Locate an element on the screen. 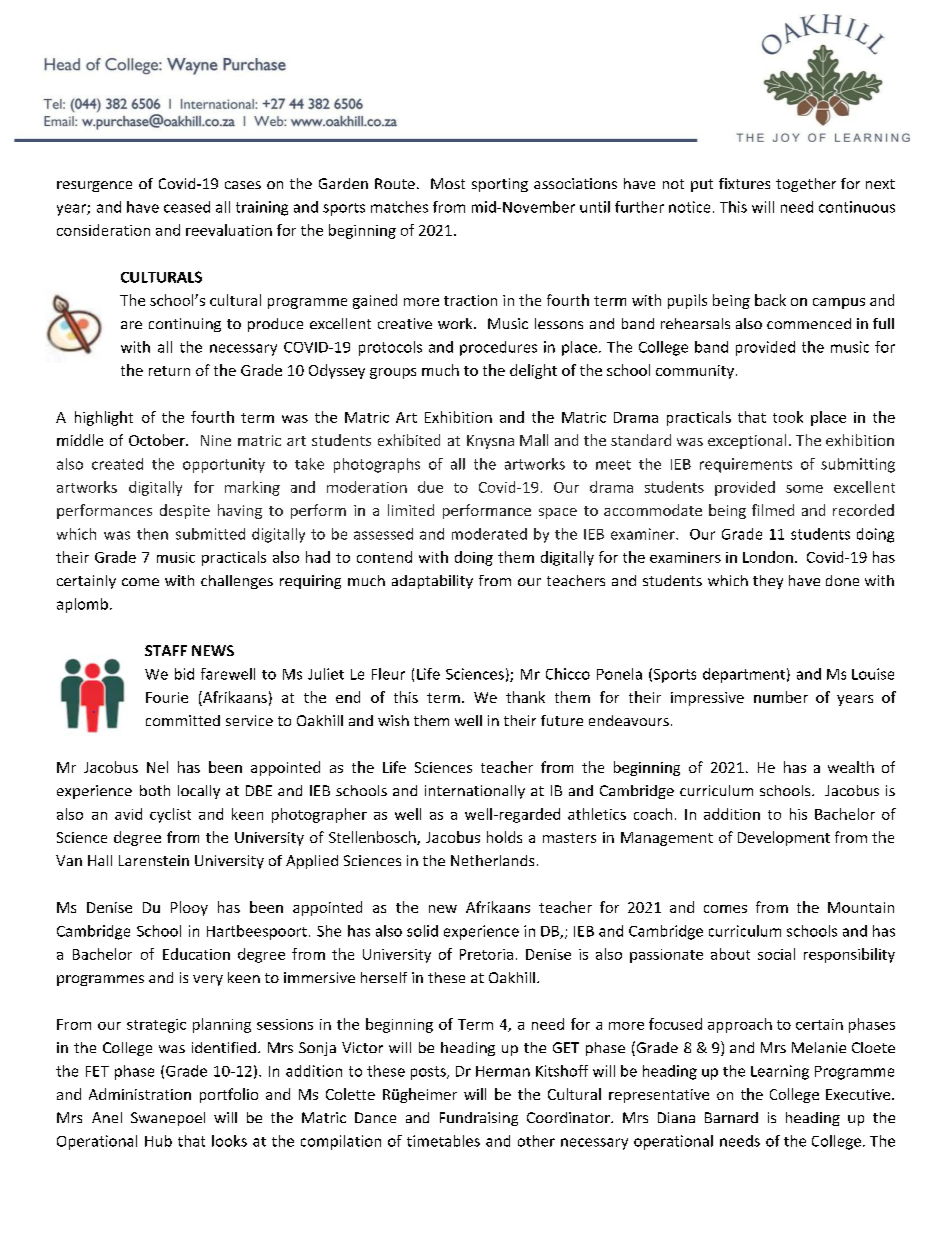 This screenshot has height=1233, width=952. Pretoria is located at coordinates (486, 954).
